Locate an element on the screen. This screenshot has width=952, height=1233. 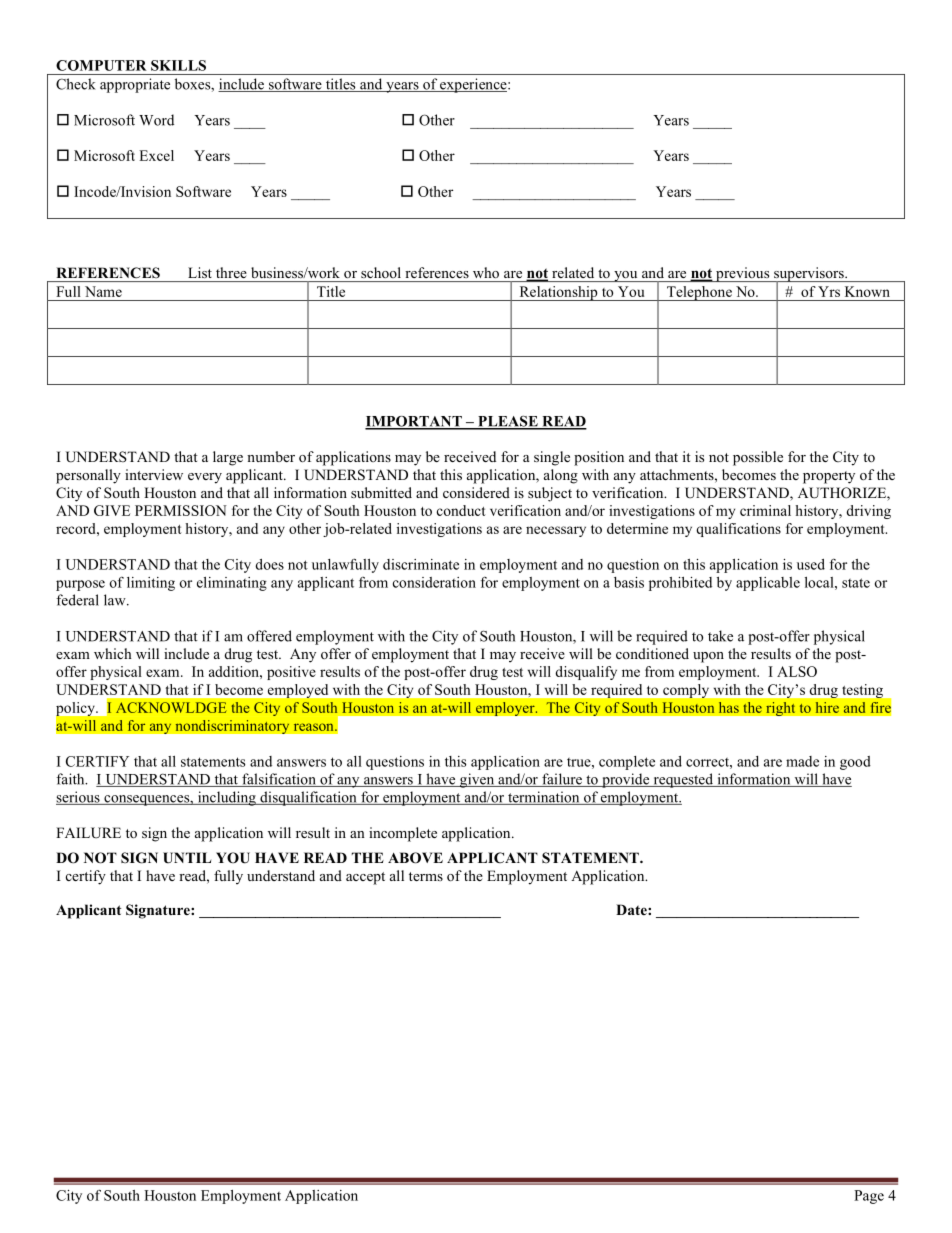
take is located at coordinates (720, 636).
